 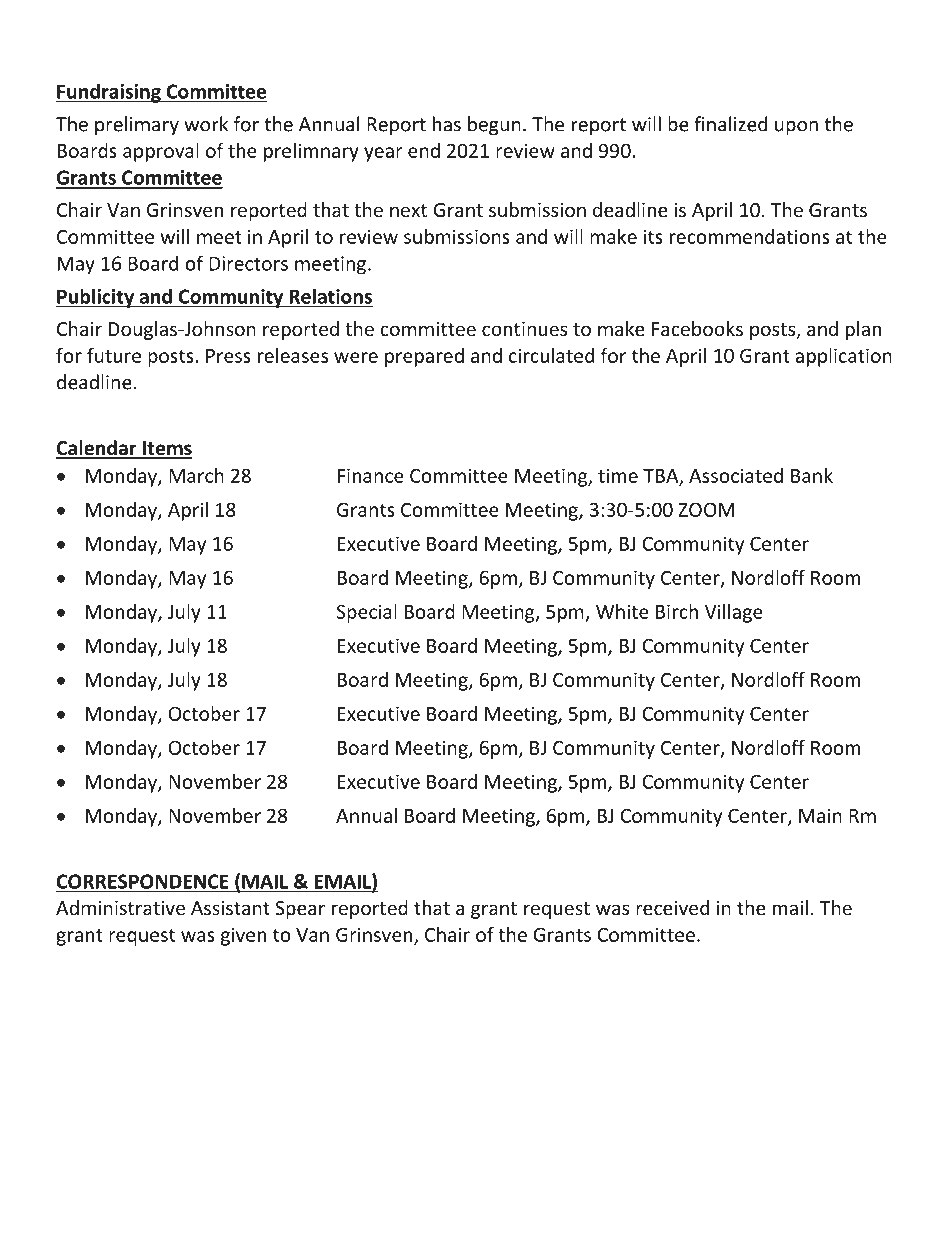 I want to click on prepared, so click(x=424, y=357).
